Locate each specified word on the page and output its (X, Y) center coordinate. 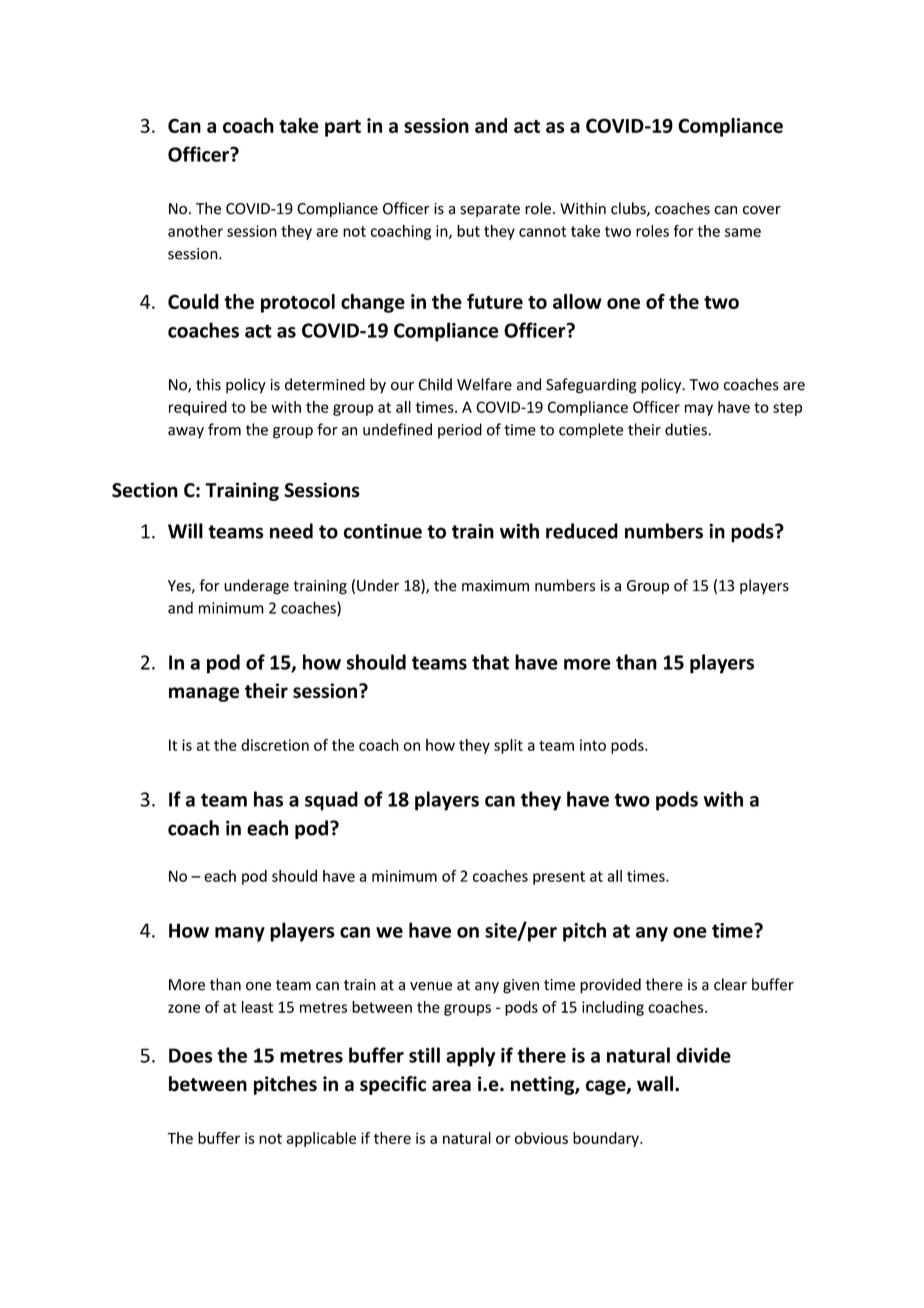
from (224, 429)
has (268, 799)
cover (762, 210)
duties (687, 429)
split (508, 746)
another (195, 231)
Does (191, 1055)
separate (490, 210)
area (451, 1086)
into (593, 745)
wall (655, 1084)
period (460, 431)
